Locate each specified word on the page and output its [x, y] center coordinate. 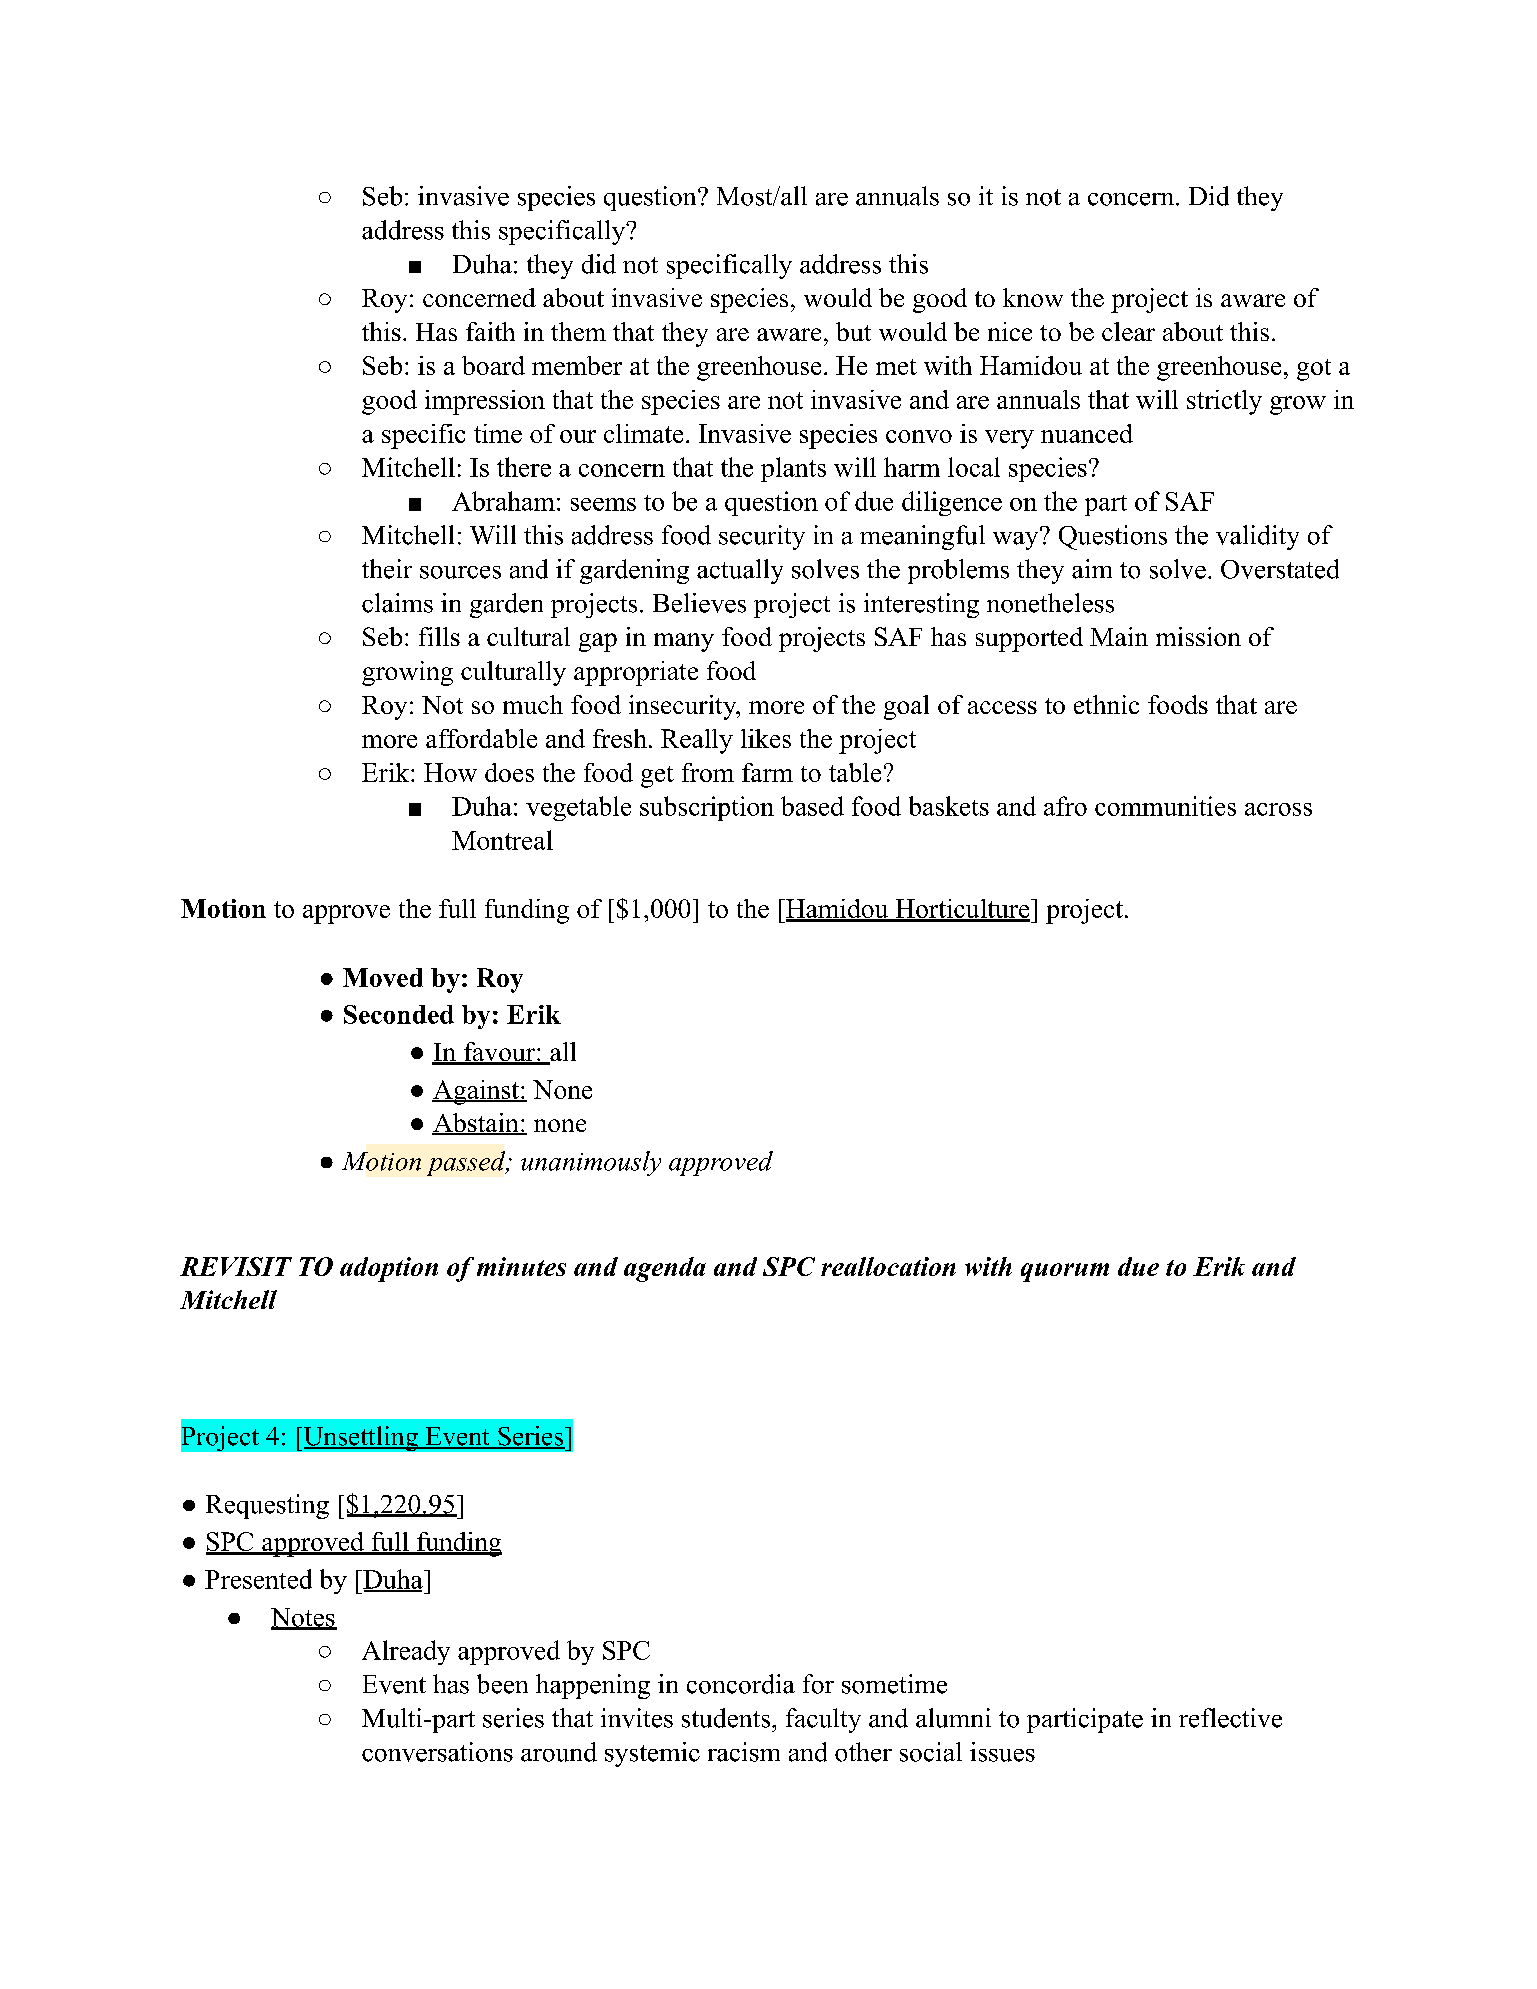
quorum [1065, 1272]
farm [767, 772]
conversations [437, 1752]
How [450, 772]
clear [1128, 331]
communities [1165, 806]
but [853, 331]
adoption [389, 1269]
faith [490, 331]
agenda [665, 1269]
